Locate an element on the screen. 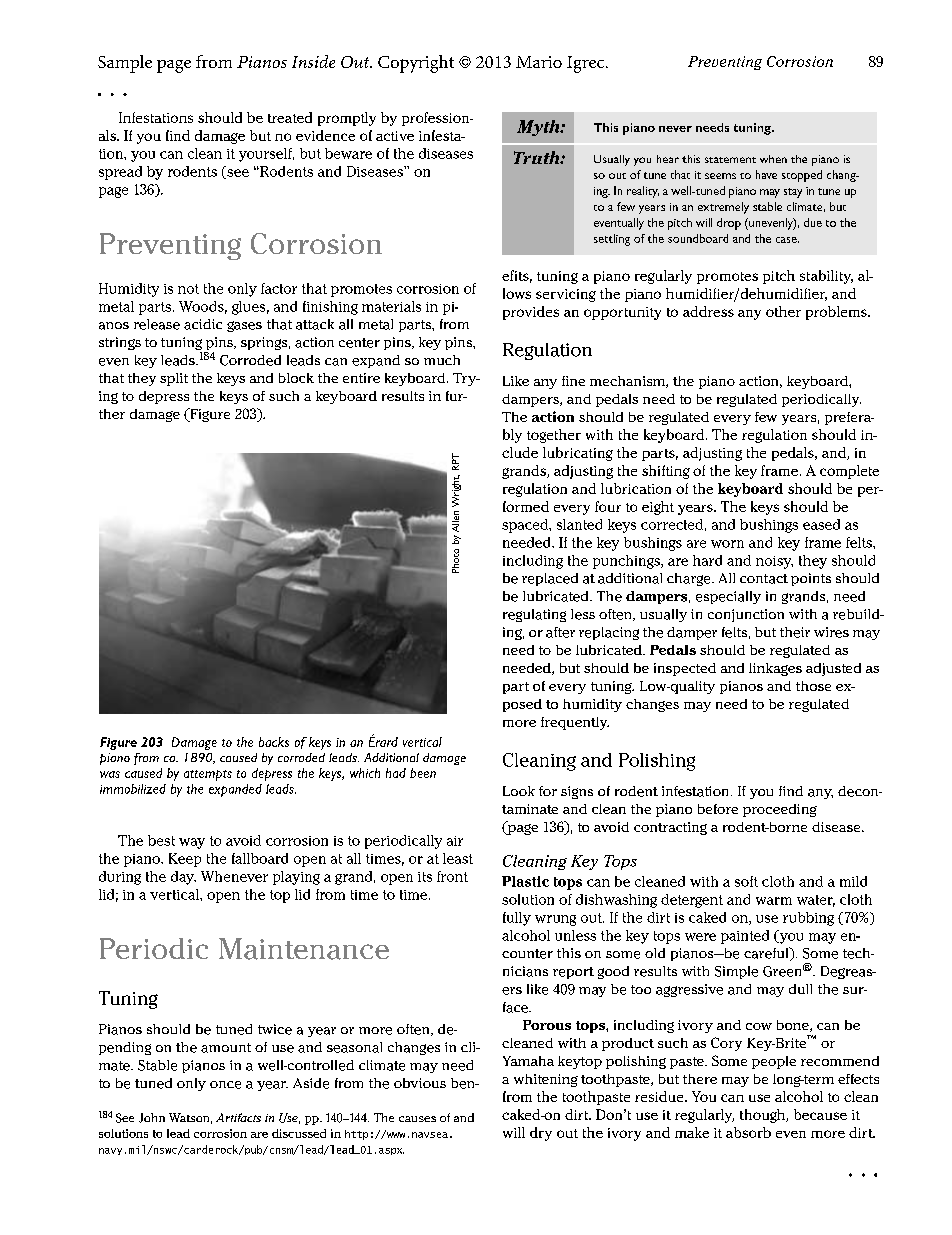  way is located at coordinates (192, 843).
